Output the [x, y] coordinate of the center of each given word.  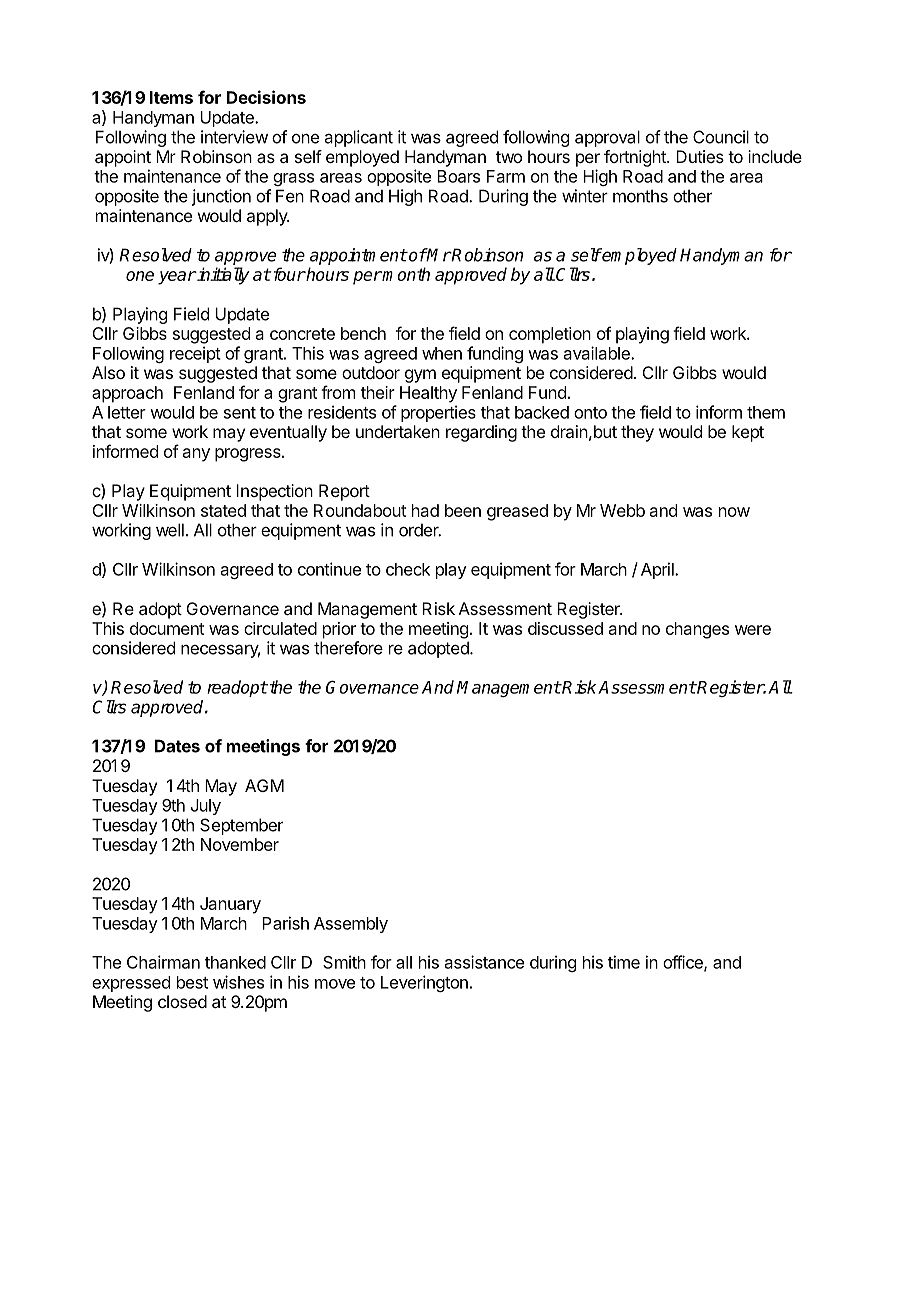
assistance [484, 962]
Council [721, 137]
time [624, 962]
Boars [458, 176]
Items [171, 97]
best [192, 982]
